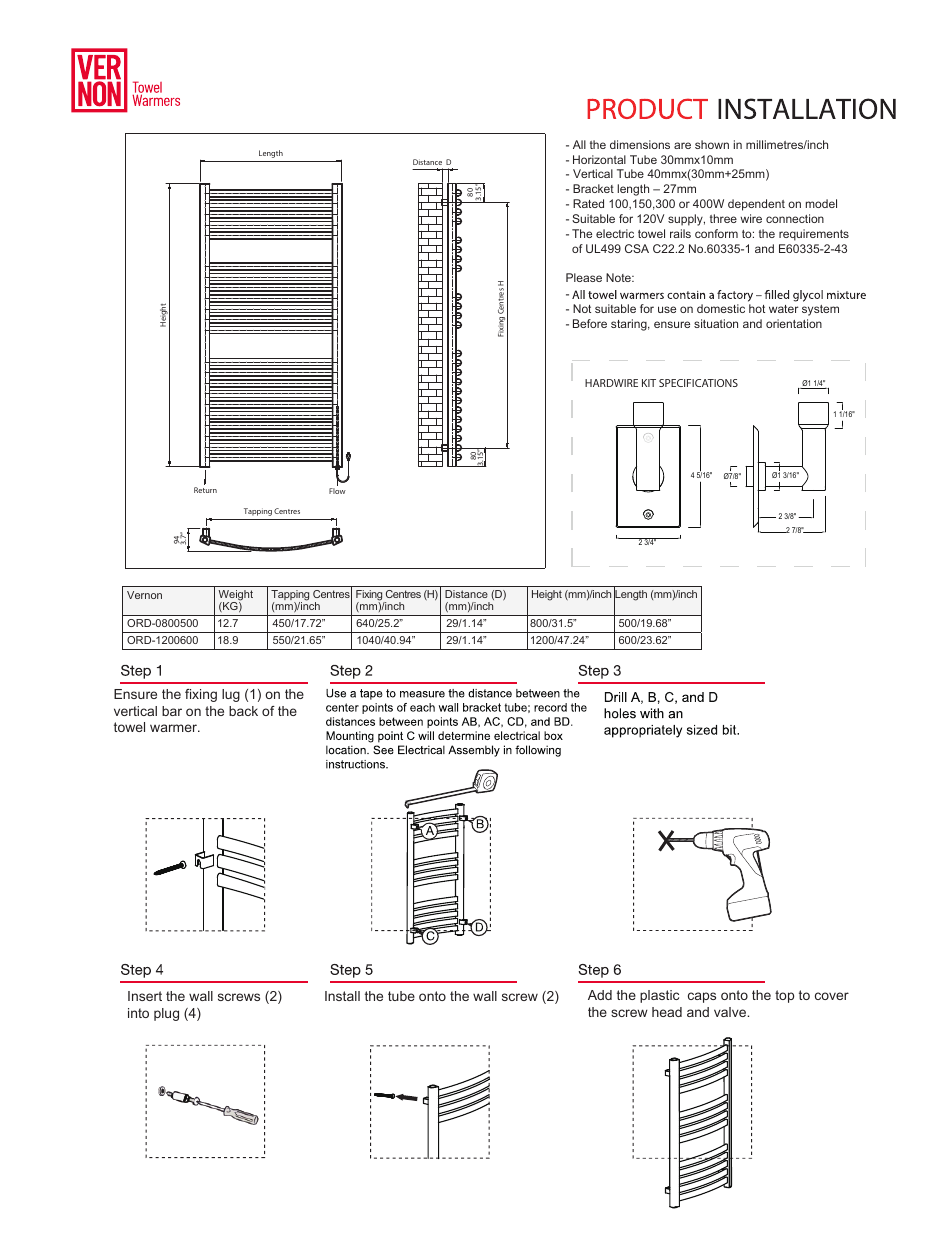  Describe the element at coordinates (144, 595) in the screenshot. I see `Vernon` at that location.
